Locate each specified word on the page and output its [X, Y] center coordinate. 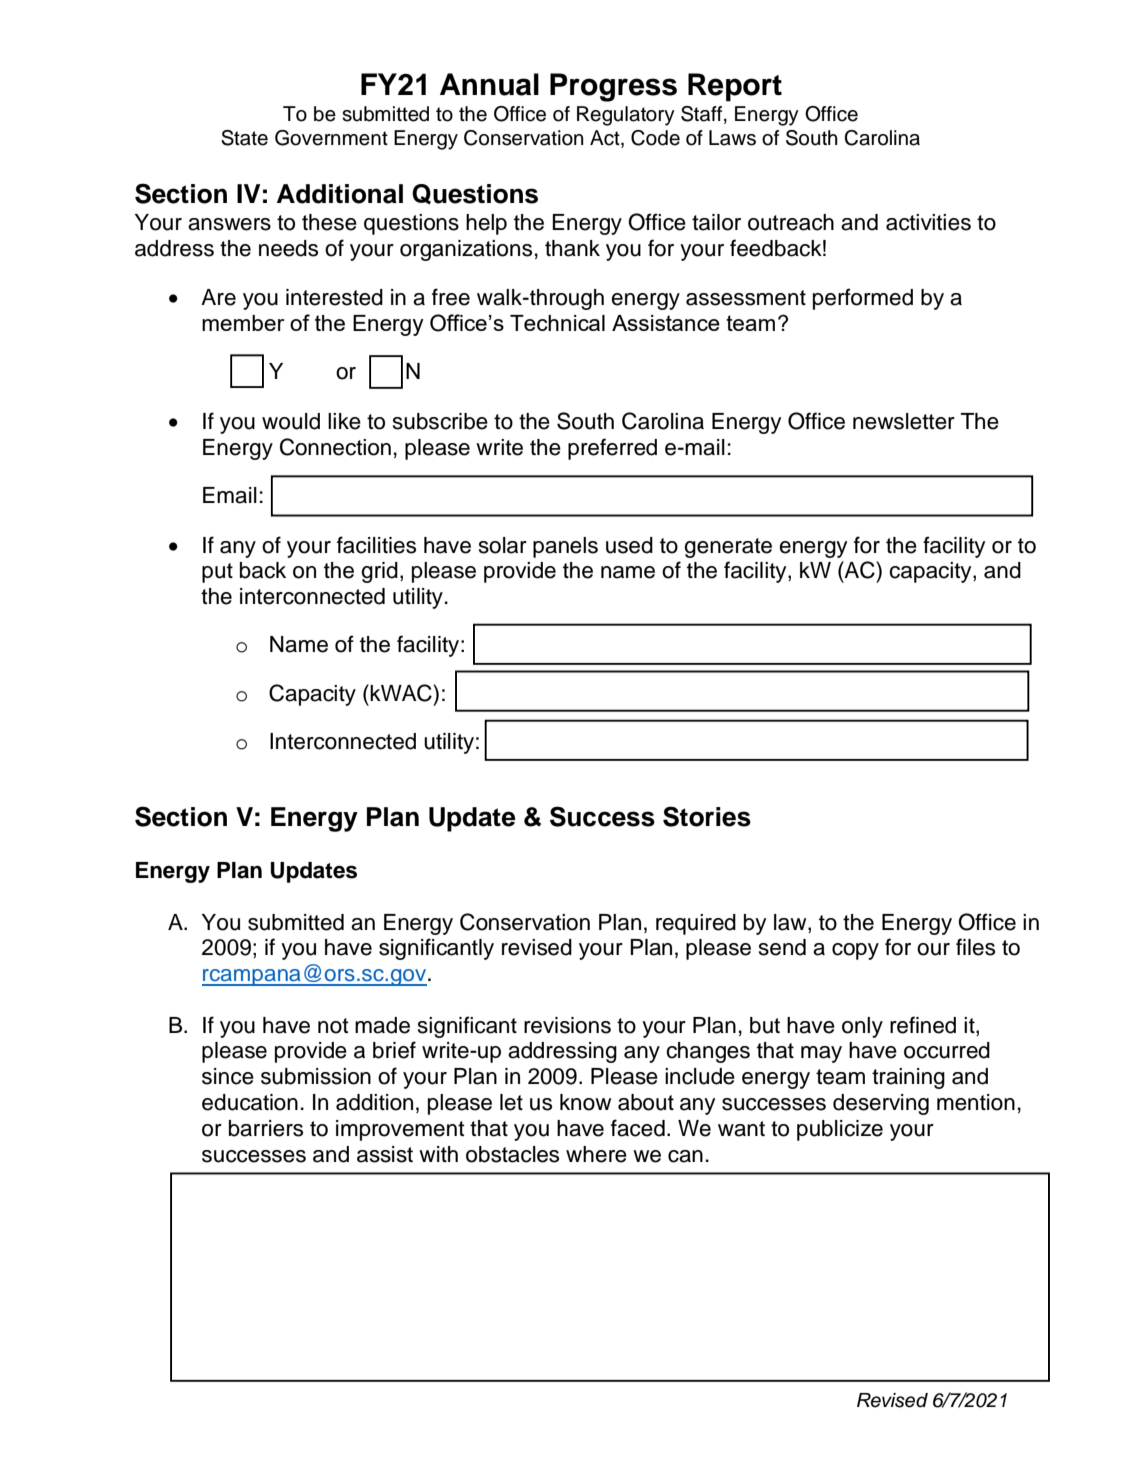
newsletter [904, 421]
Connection [335, 447]
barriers [266, 1128]
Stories [707, 816]
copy [855, 951]
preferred [612, 449]
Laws [732, 138]
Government [331, 138]
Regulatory [626, 116]
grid [379, 572]
